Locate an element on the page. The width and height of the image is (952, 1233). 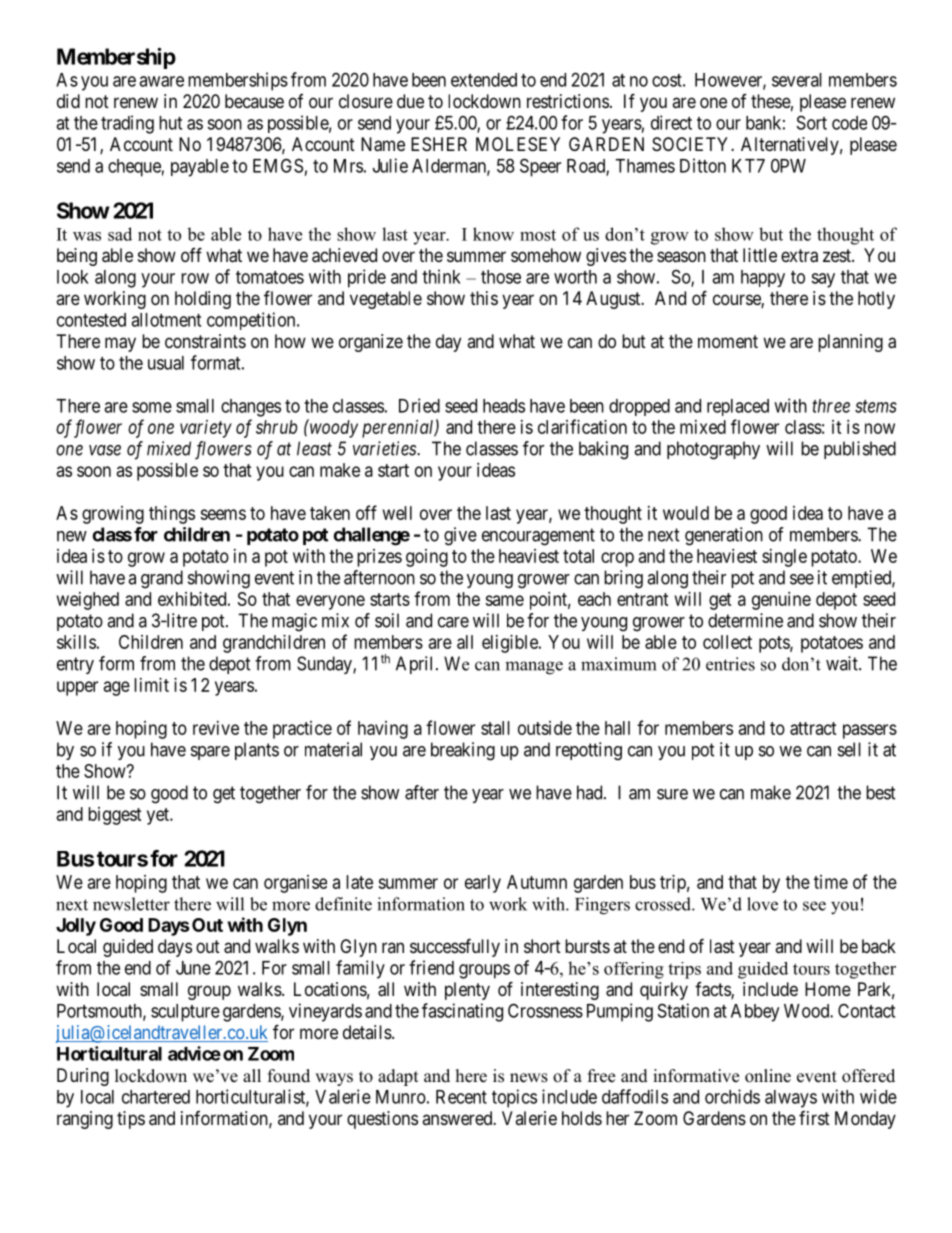
extended is located at coordinates (484, 80).
